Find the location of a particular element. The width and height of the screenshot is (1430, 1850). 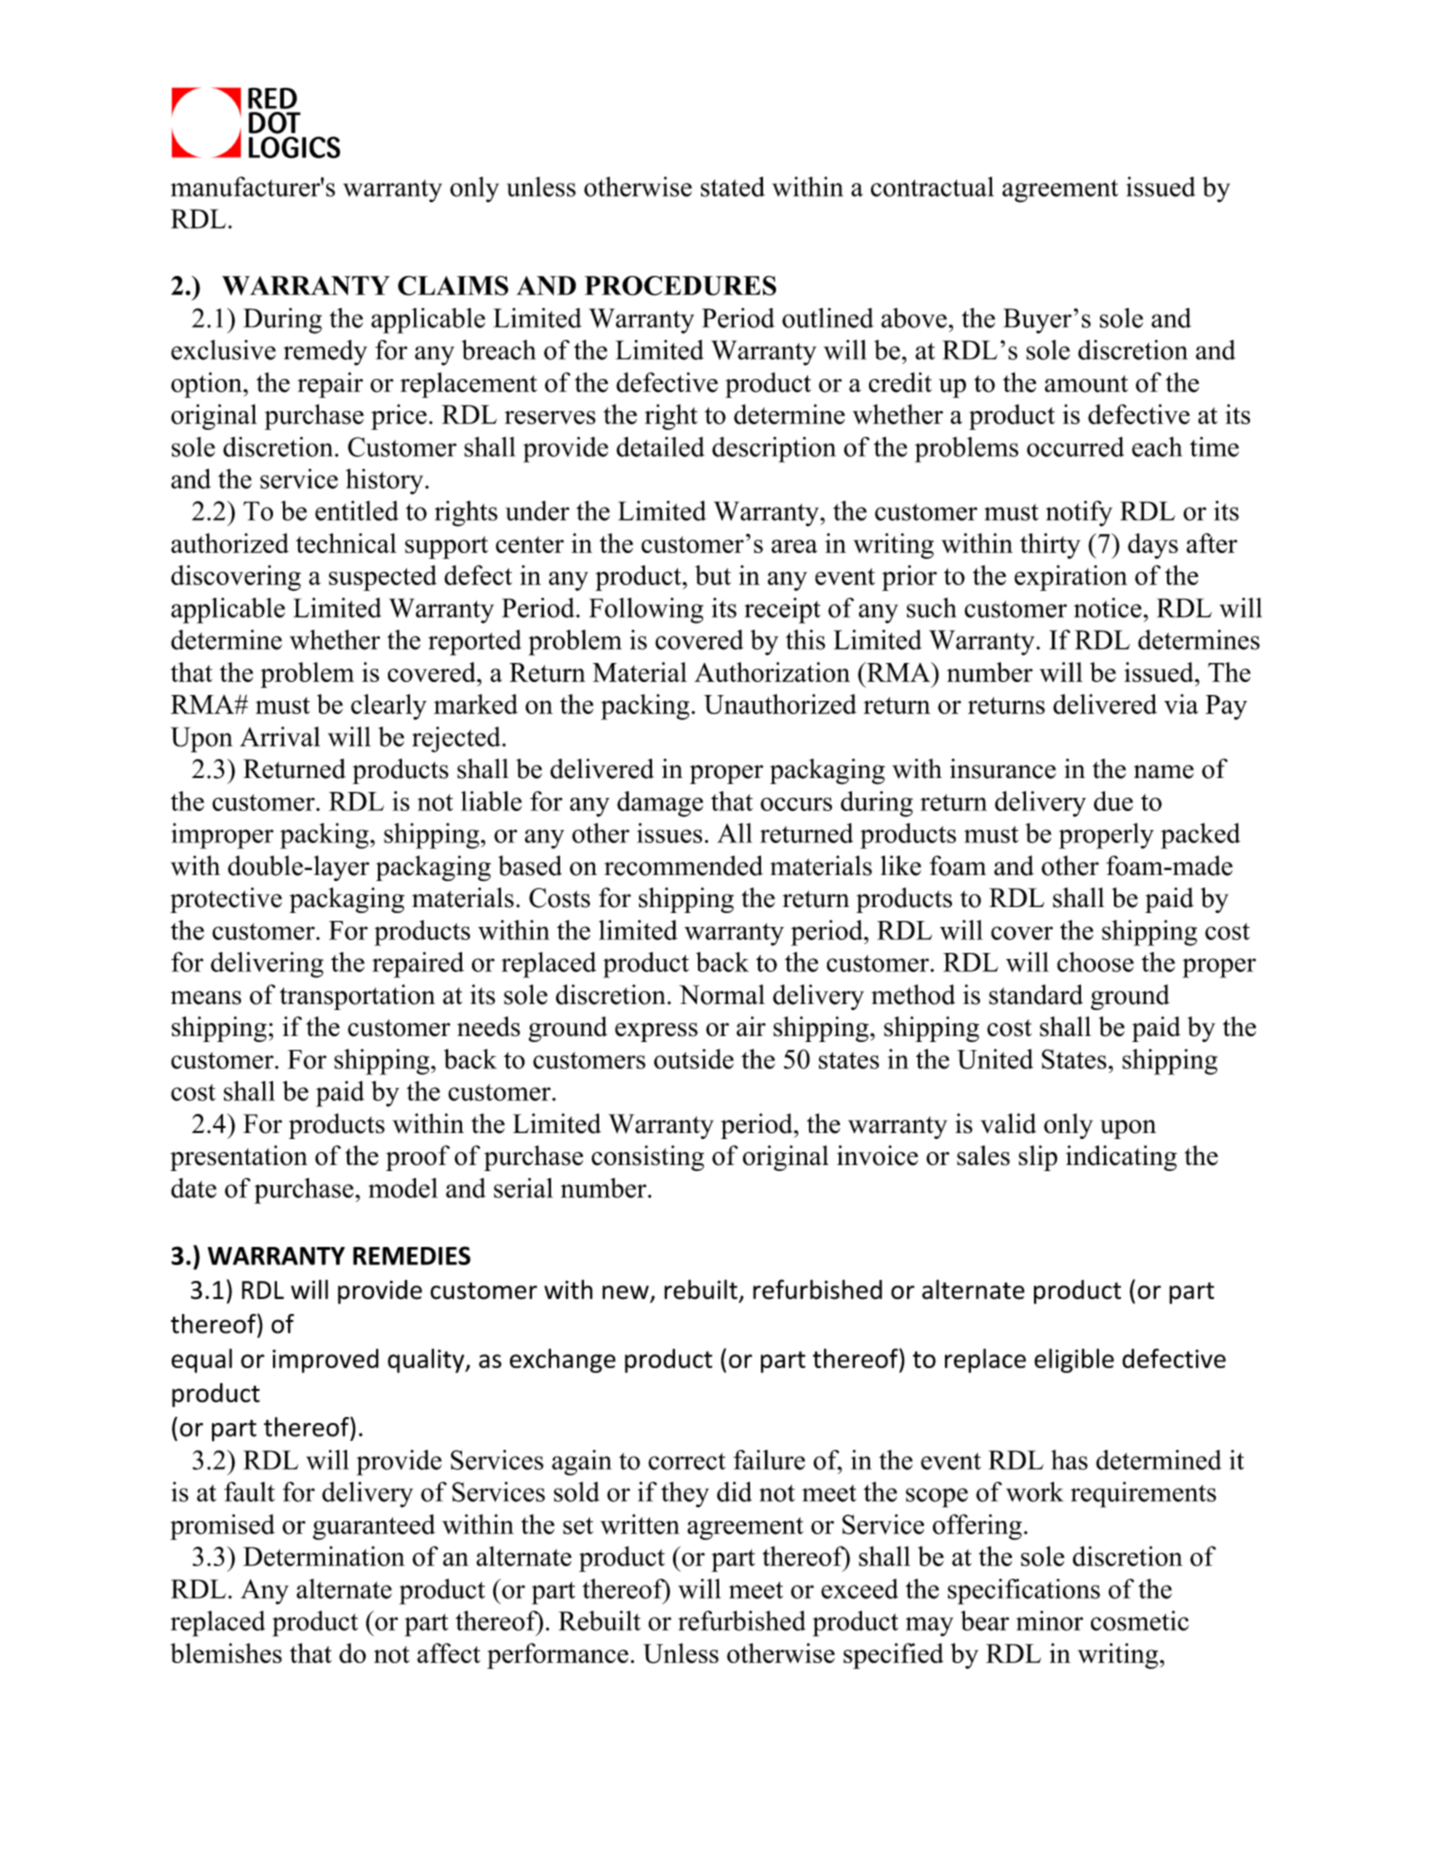

stated is located at coordinates (733, 186).
